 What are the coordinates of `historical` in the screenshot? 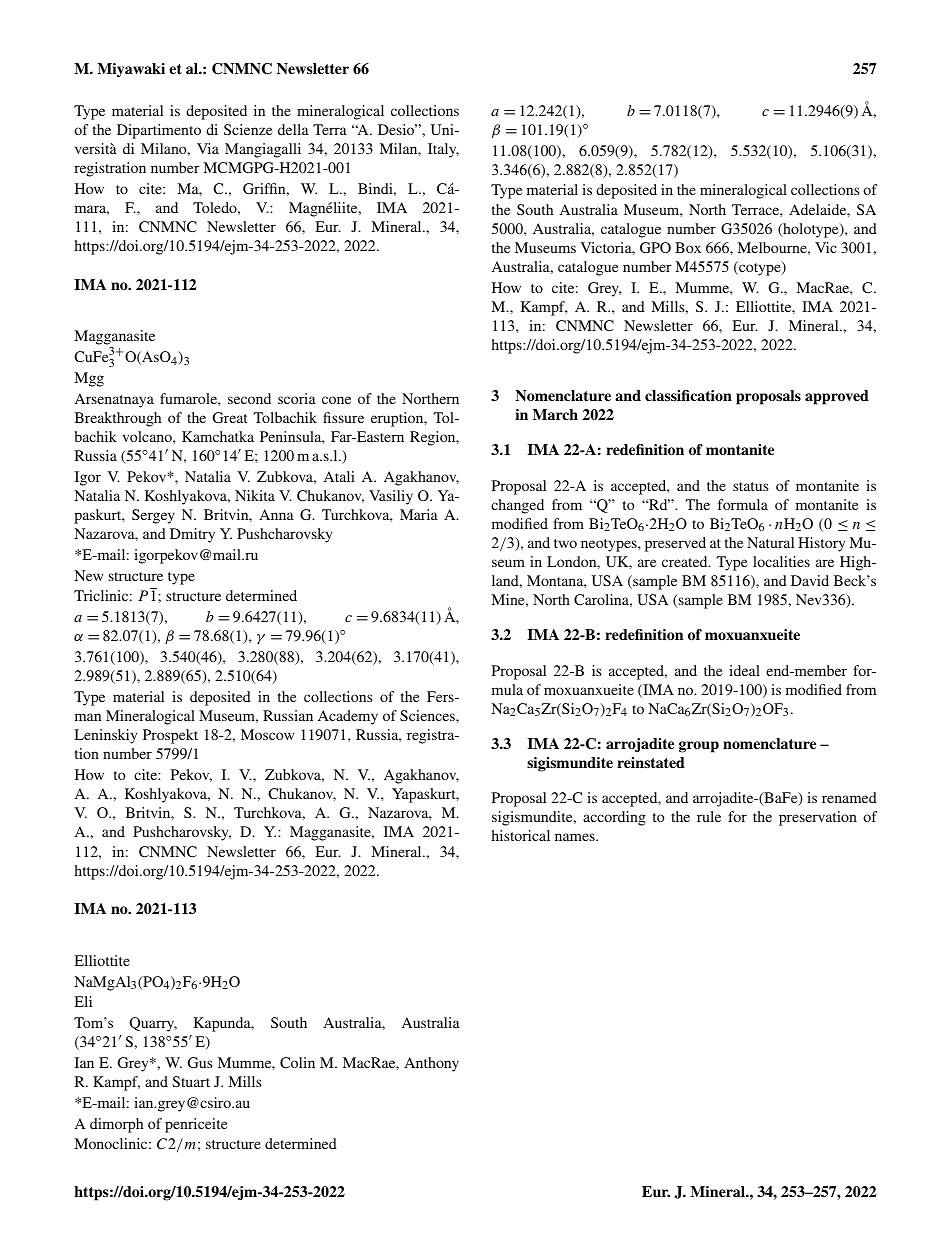 It's located at (521, 835).
